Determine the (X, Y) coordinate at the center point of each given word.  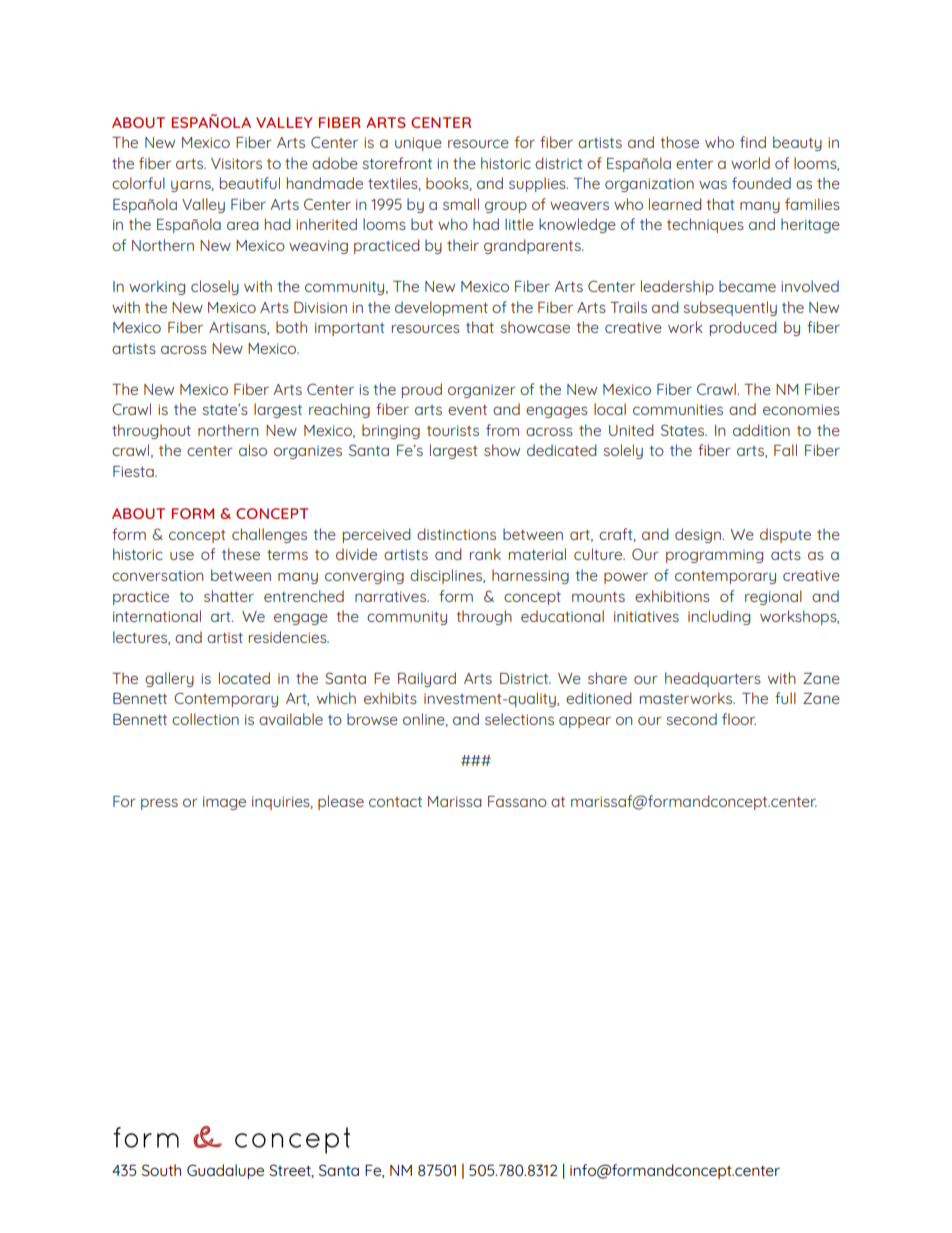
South (161, 1170)
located (244, 678)
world (750, 163)
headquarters (713, 679)
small (461, 204)
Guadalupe (225, 1171)
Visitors (236, 163)
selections (519, 719)
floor (739, 719)
